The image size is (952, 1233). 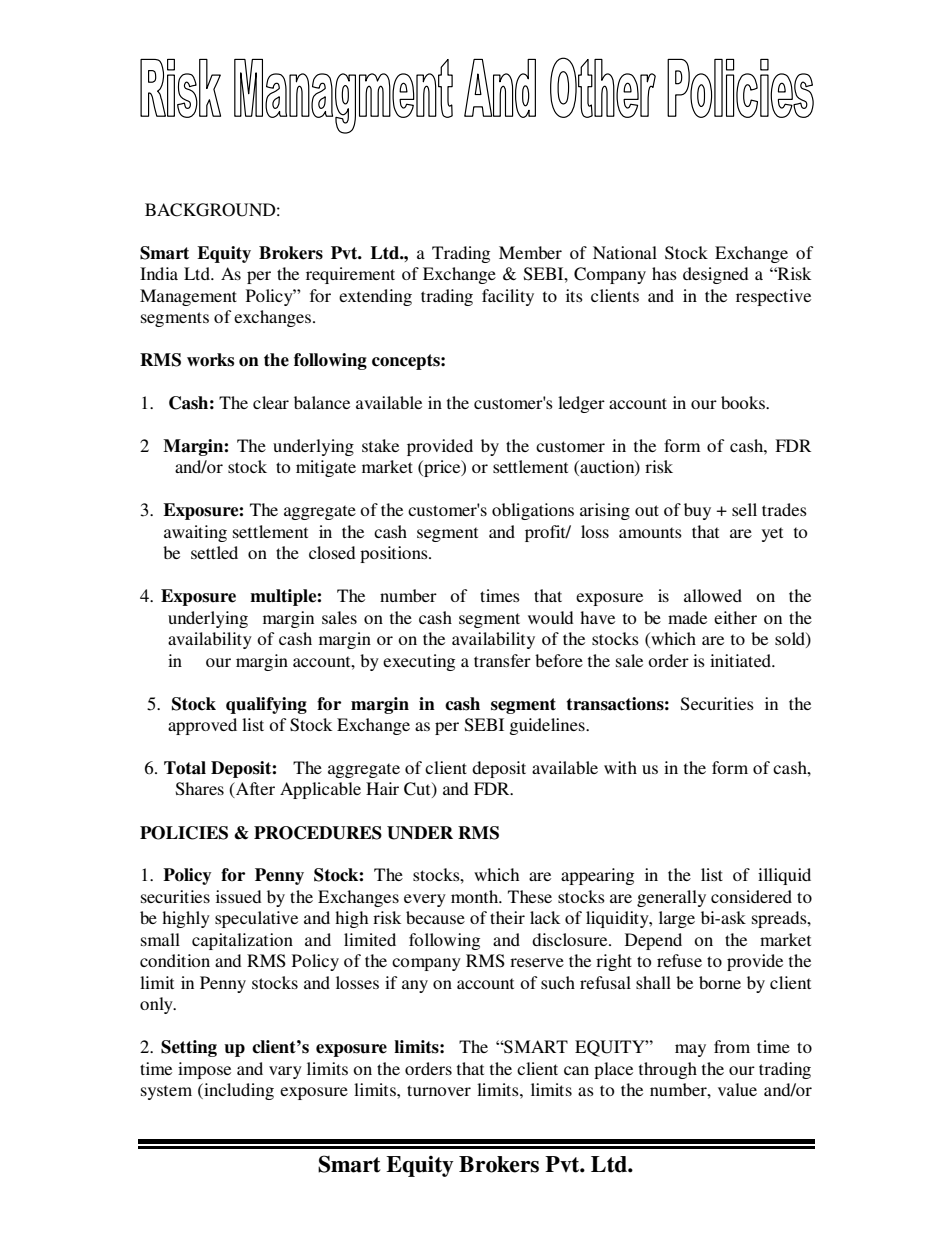 I want to click on initiated, so click(x=742, y=660).
